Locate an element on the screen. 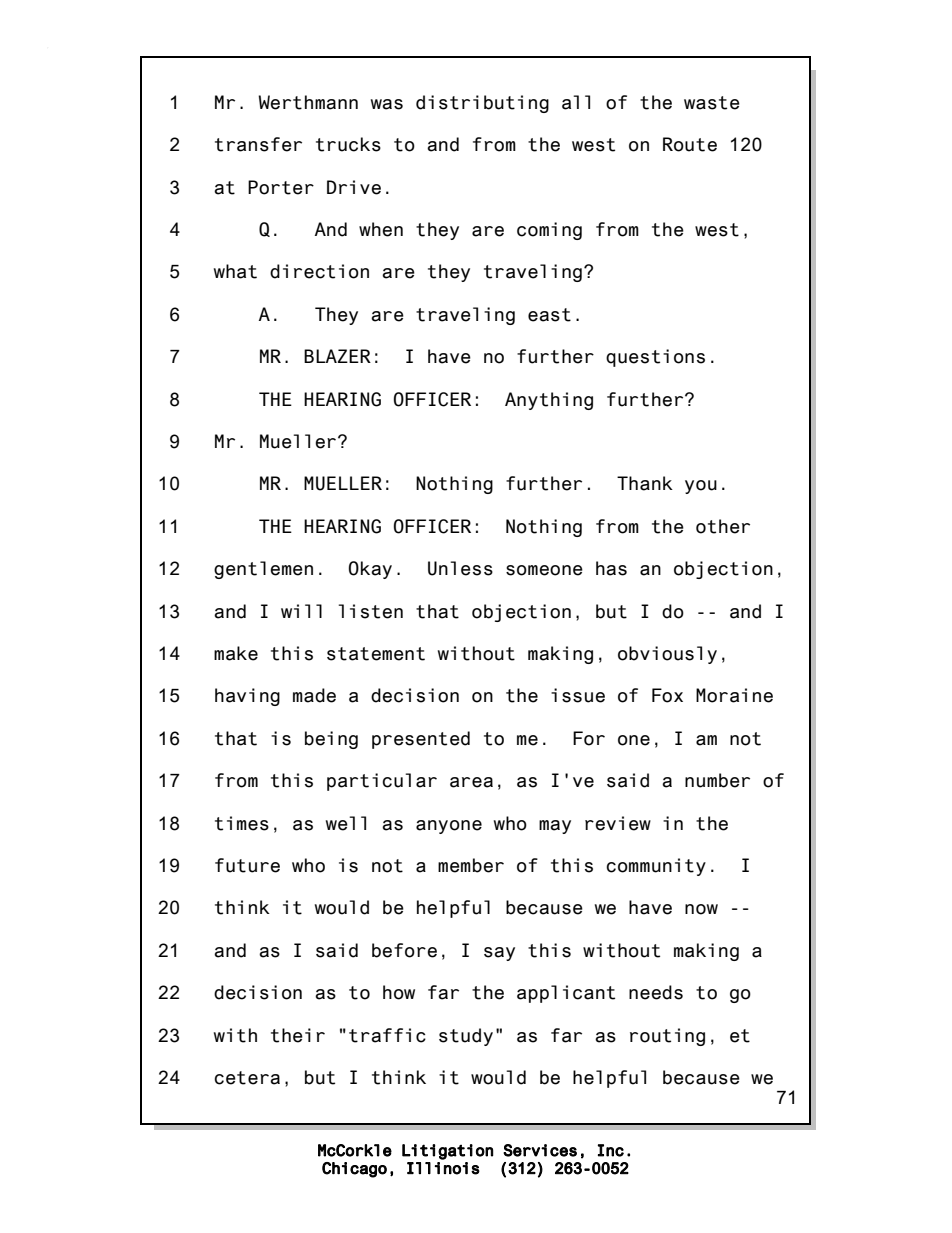 The width and height of the screenshot is (952, 1233). Route is located at coordinates (690, 144).
